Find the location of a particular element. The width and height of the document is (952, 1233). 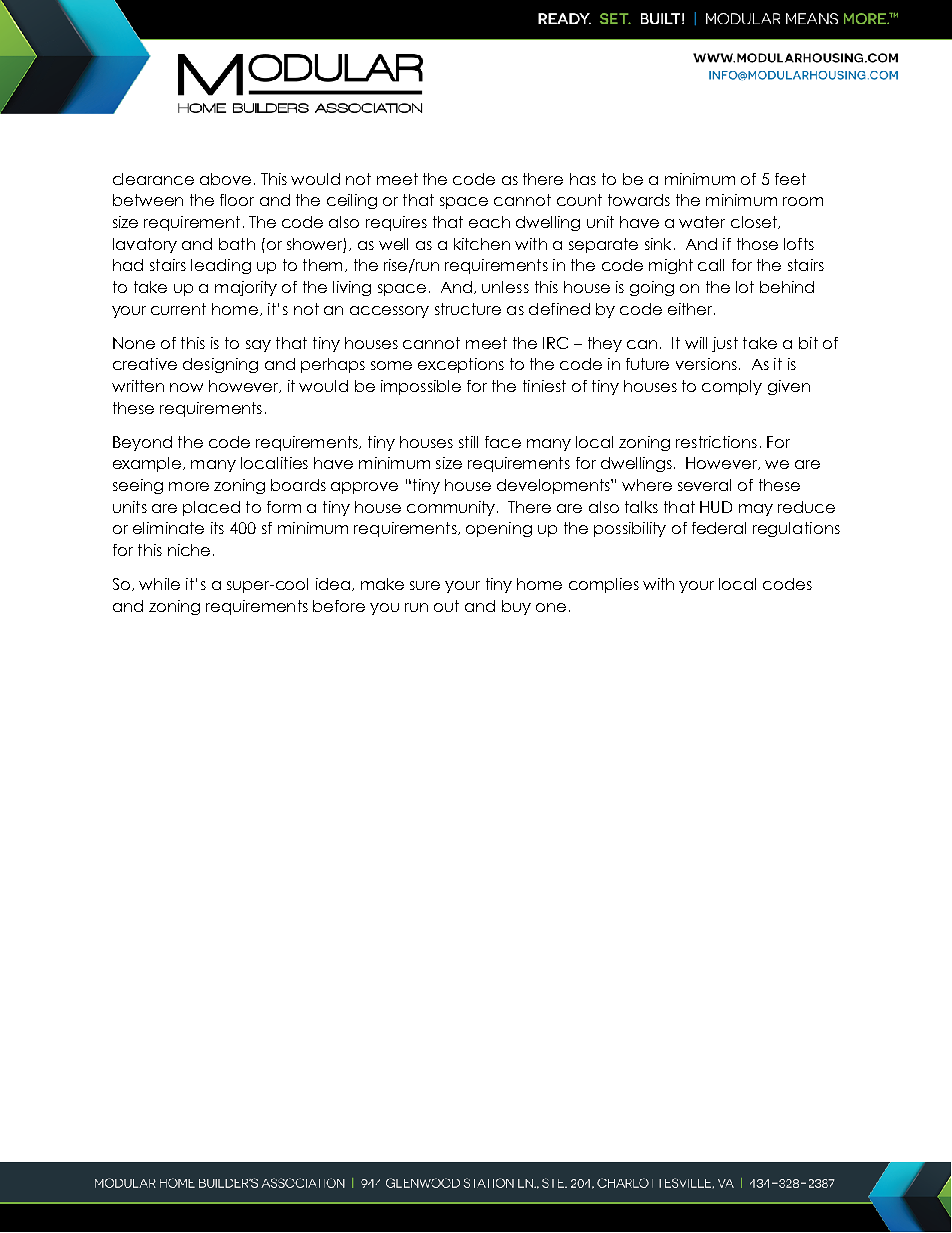

while is located at coordinates (159, 584).
